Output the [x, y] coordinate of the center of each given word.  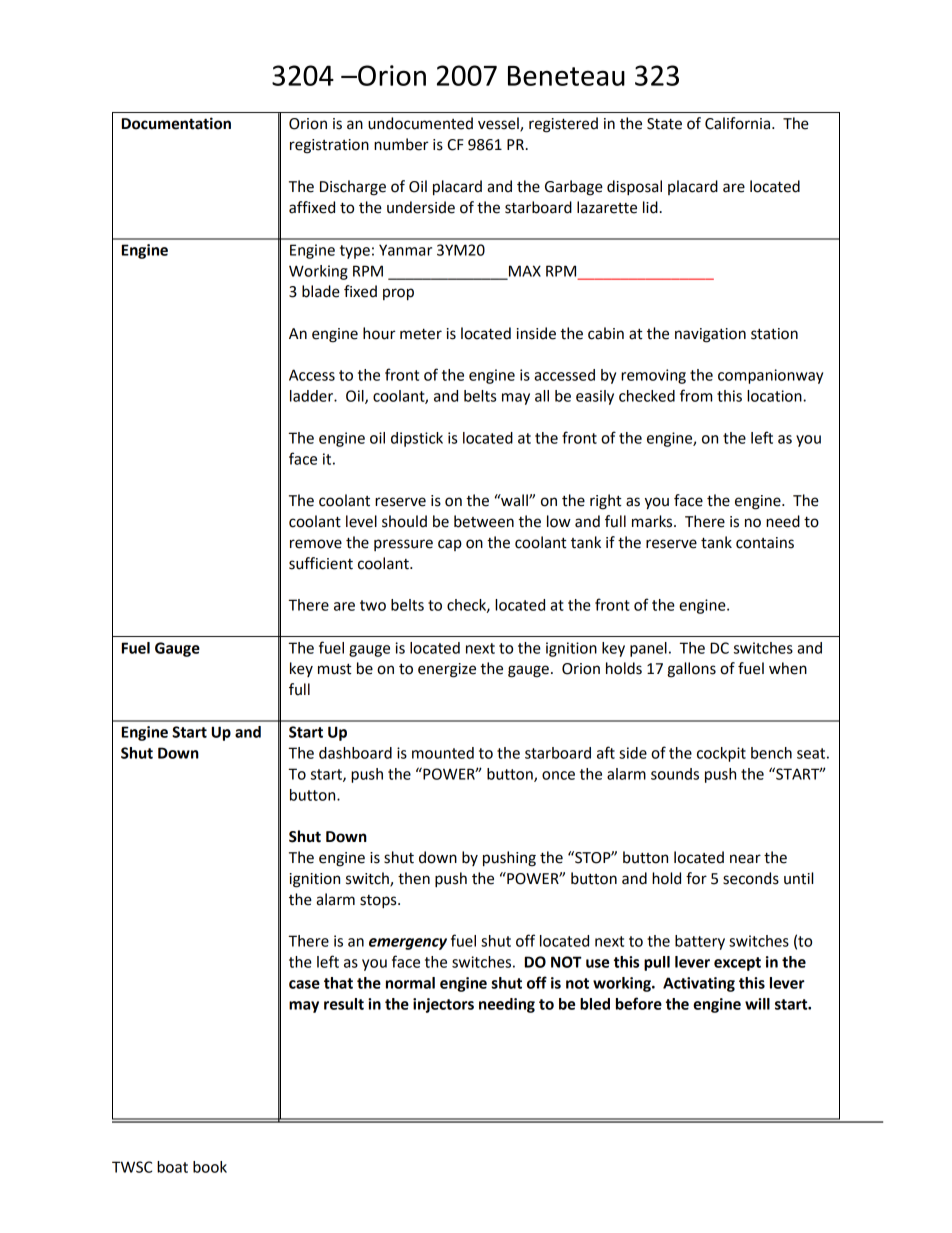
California [737, 123]
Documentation [176, 123]
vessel [499, 124]
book [210, 1167]
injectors [443, 1005]
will [757, 1004]
